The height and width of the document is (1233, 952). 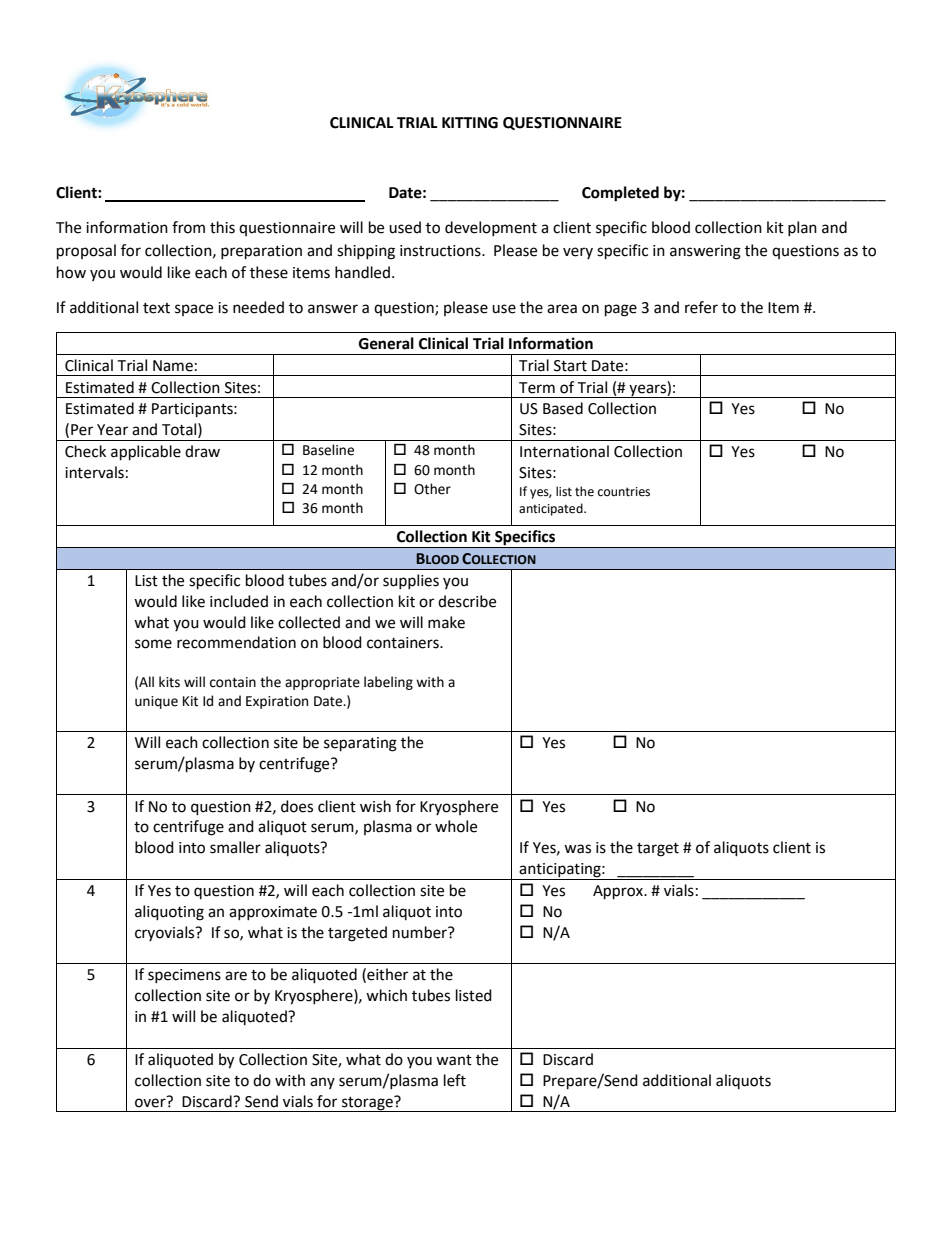 I want to click on plan, so click(x=802, y=228).
